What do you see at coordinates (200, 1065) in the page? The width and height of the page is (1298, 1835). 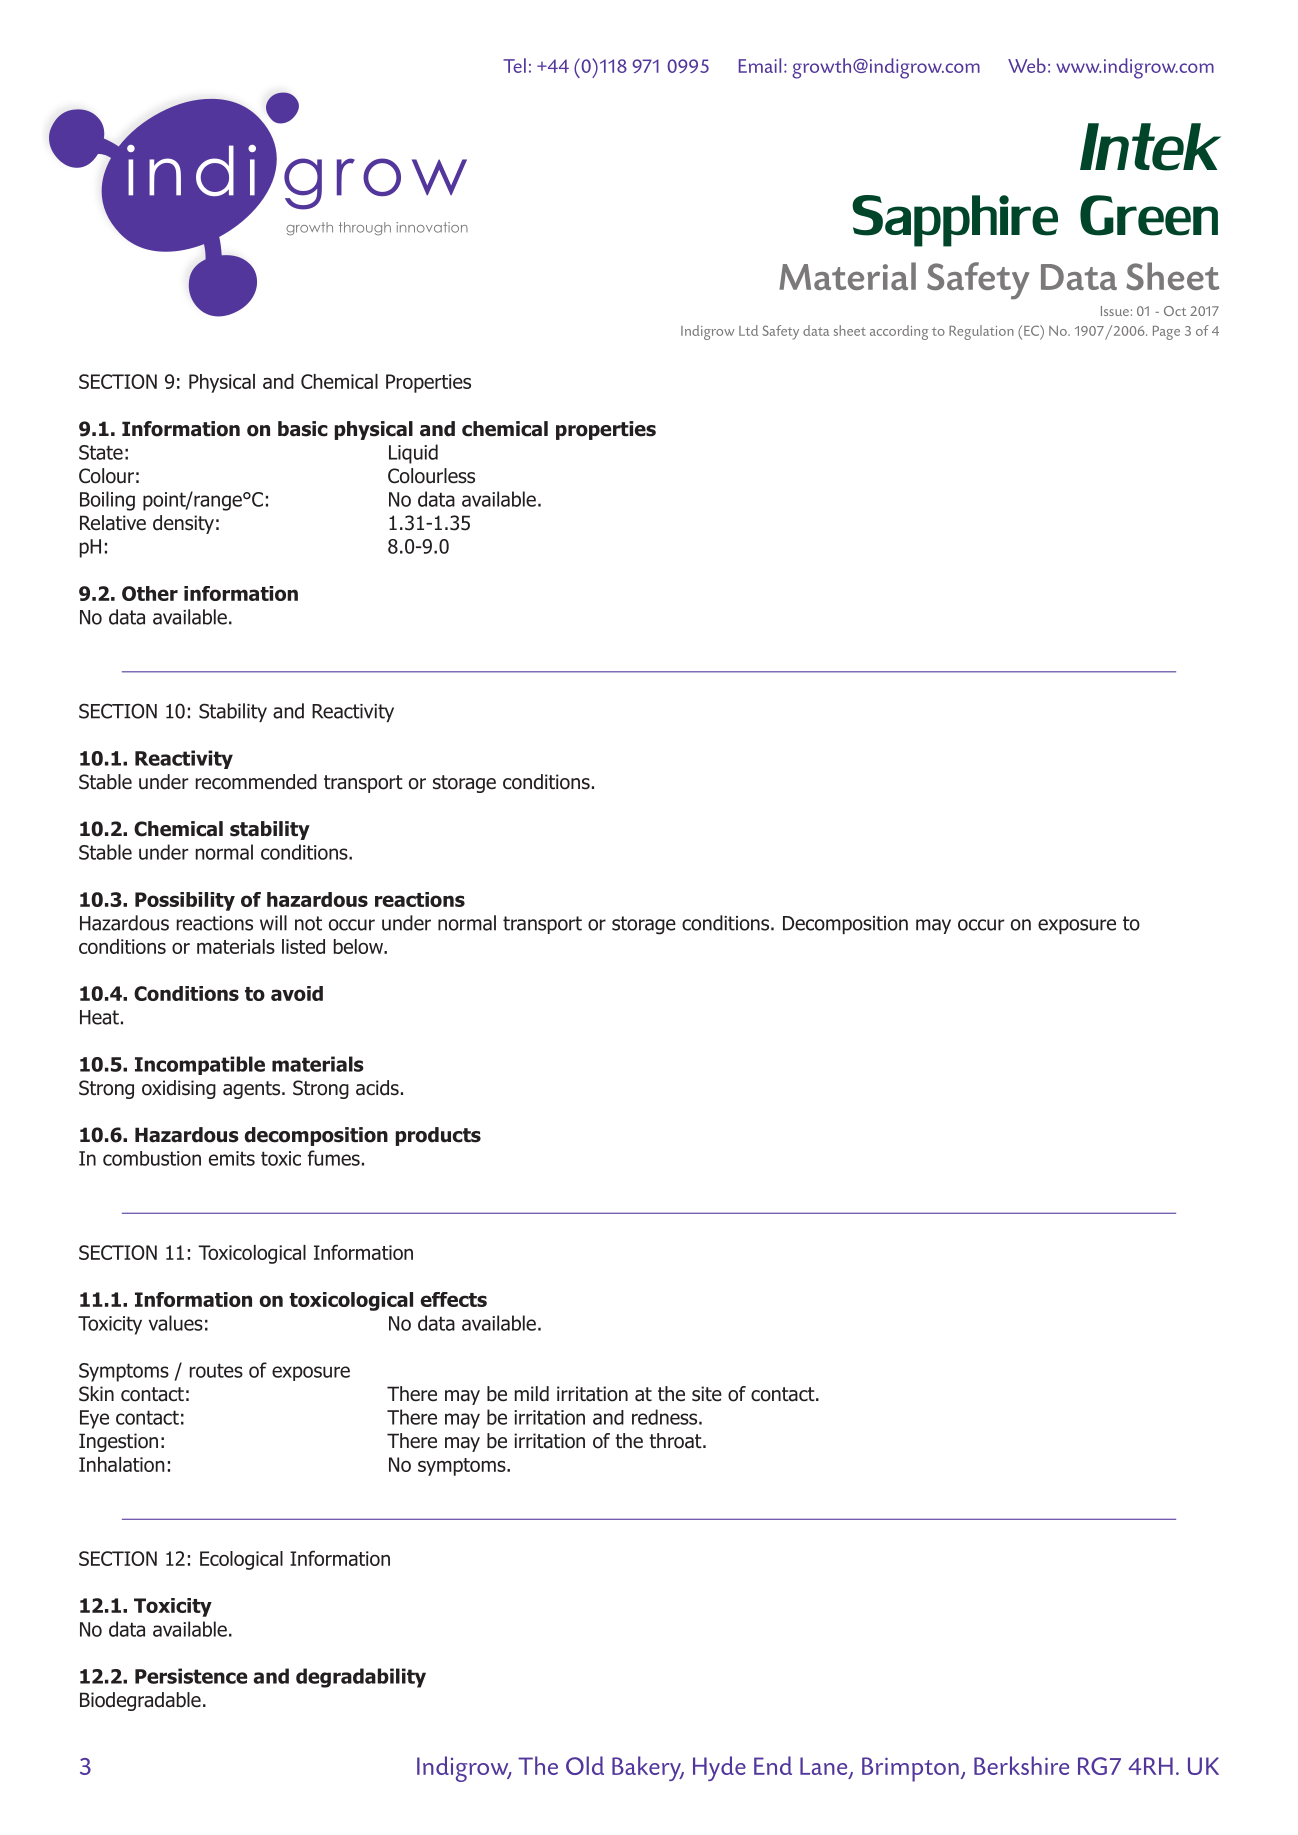 I see `Incompatible` at bounding box center [200, 1065].
